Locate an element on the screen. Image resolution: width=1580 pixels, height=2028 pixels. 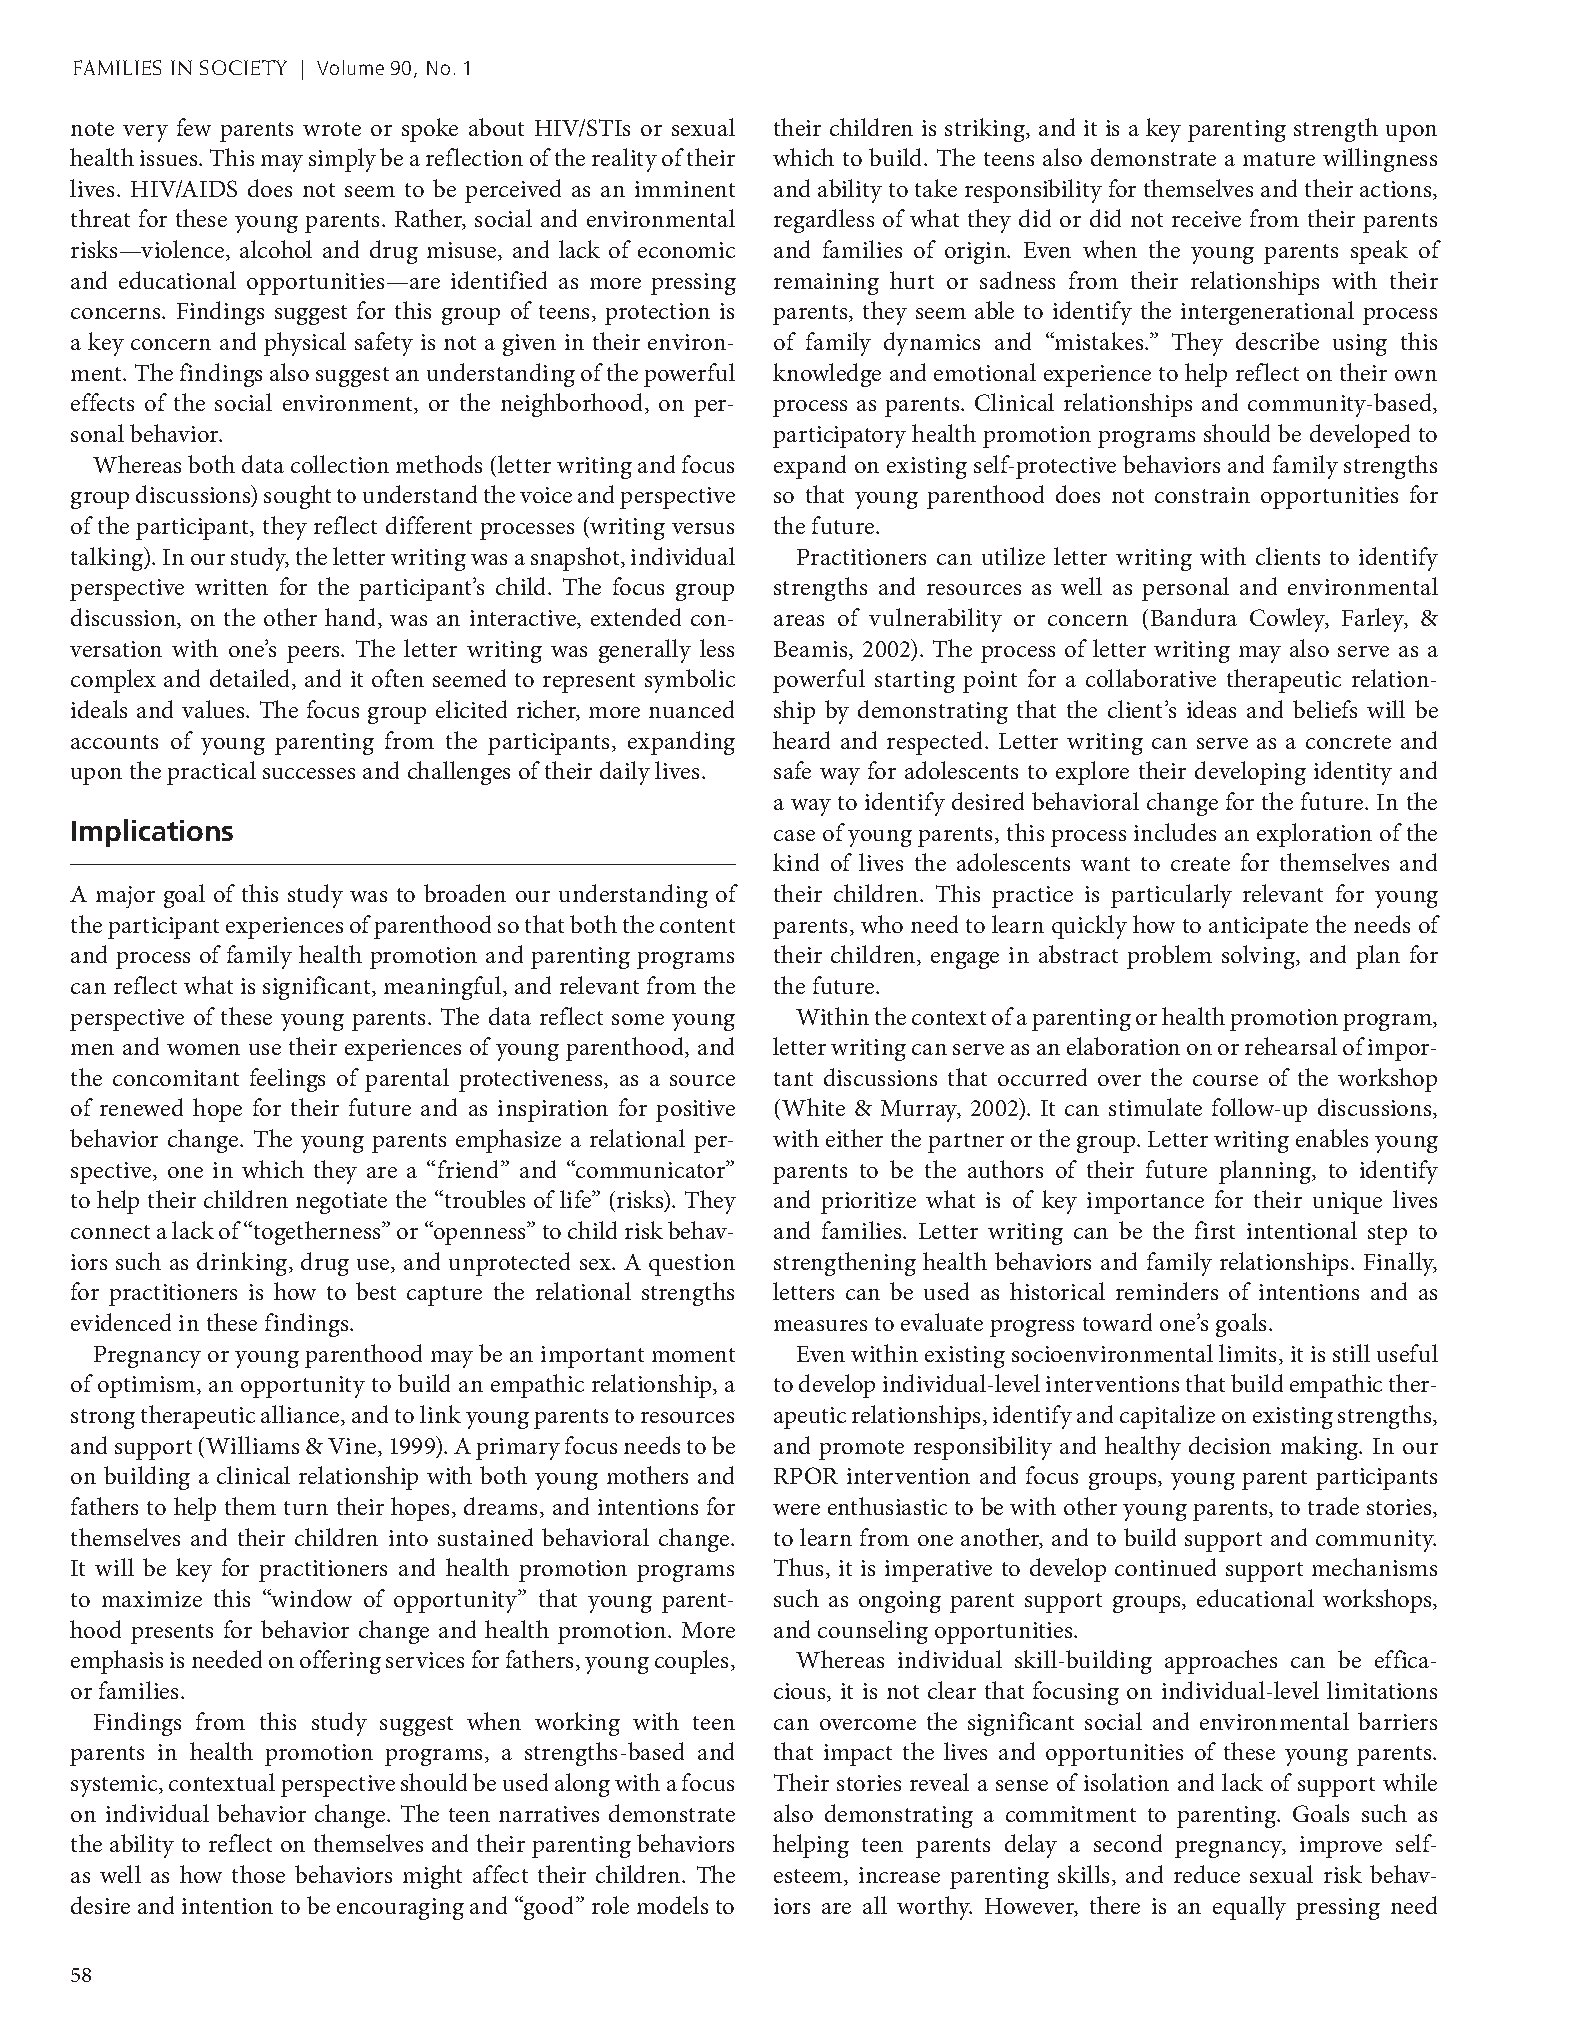
few is located at coordinates (194, 127).
